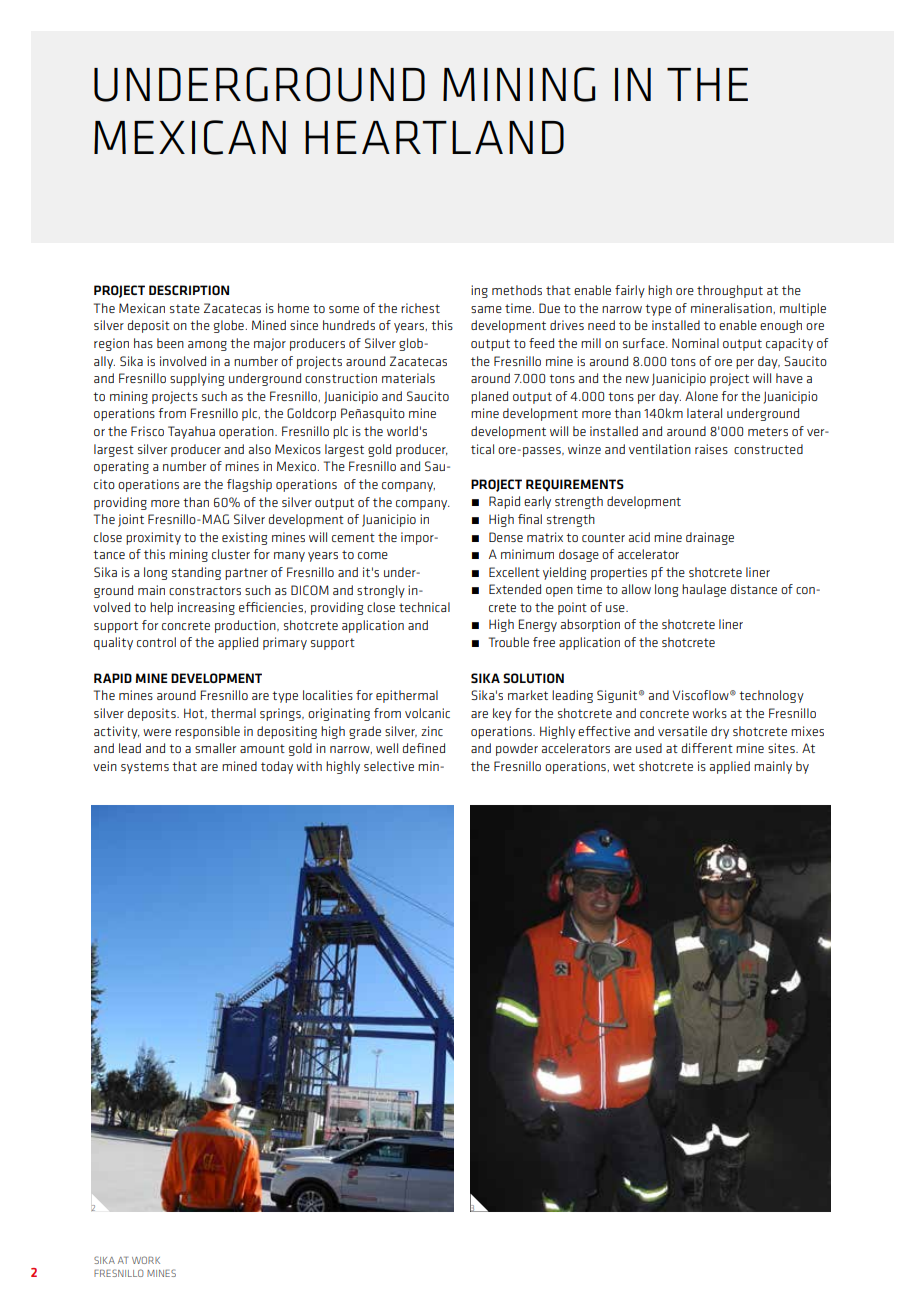 The height and width of the page is (1308, 924). Describe the element at coordinates (424, 748) in the page. I see `defined` at that location.
